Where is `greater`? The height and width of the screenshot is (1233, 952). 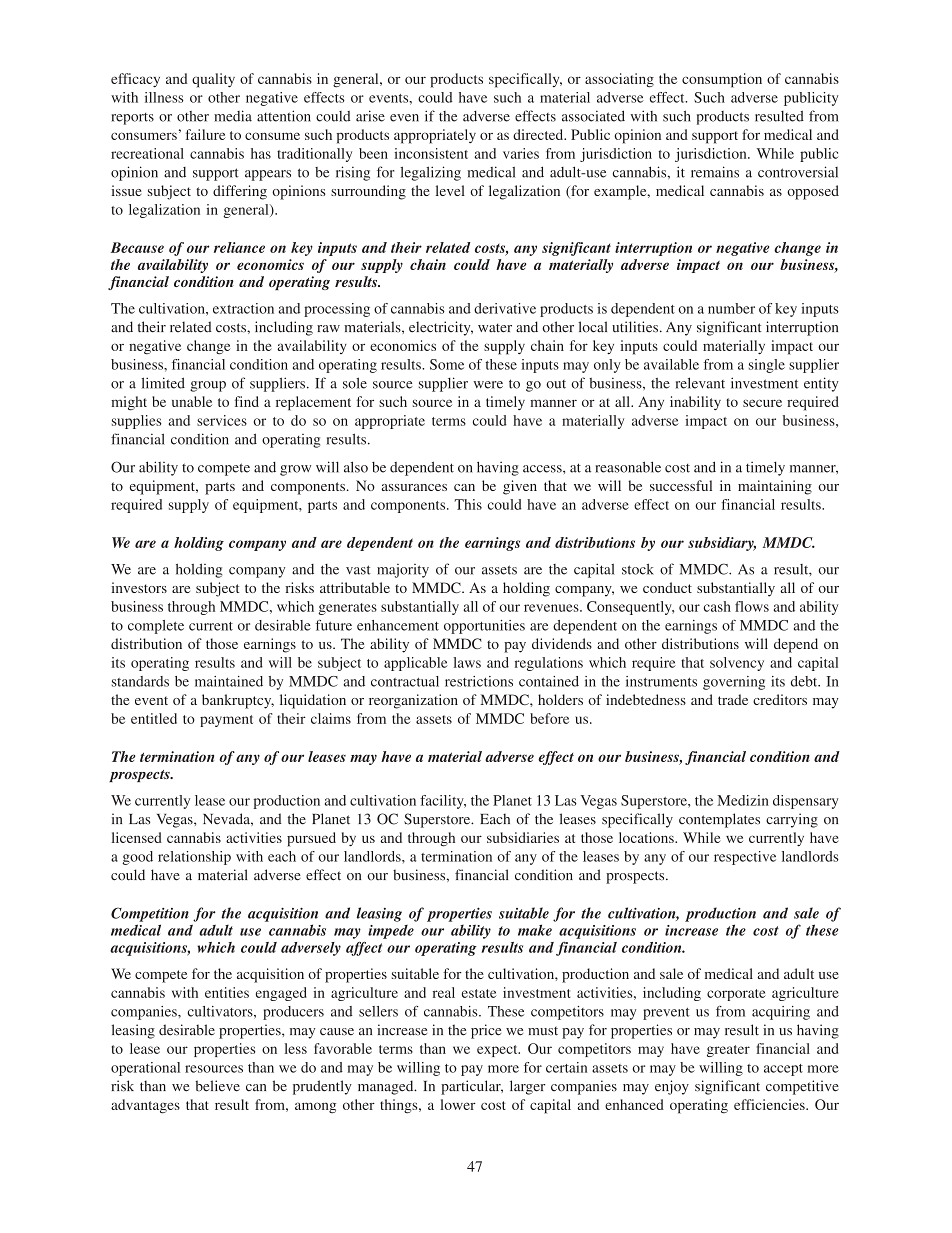 greater is located at coordinates (728, 1051).
